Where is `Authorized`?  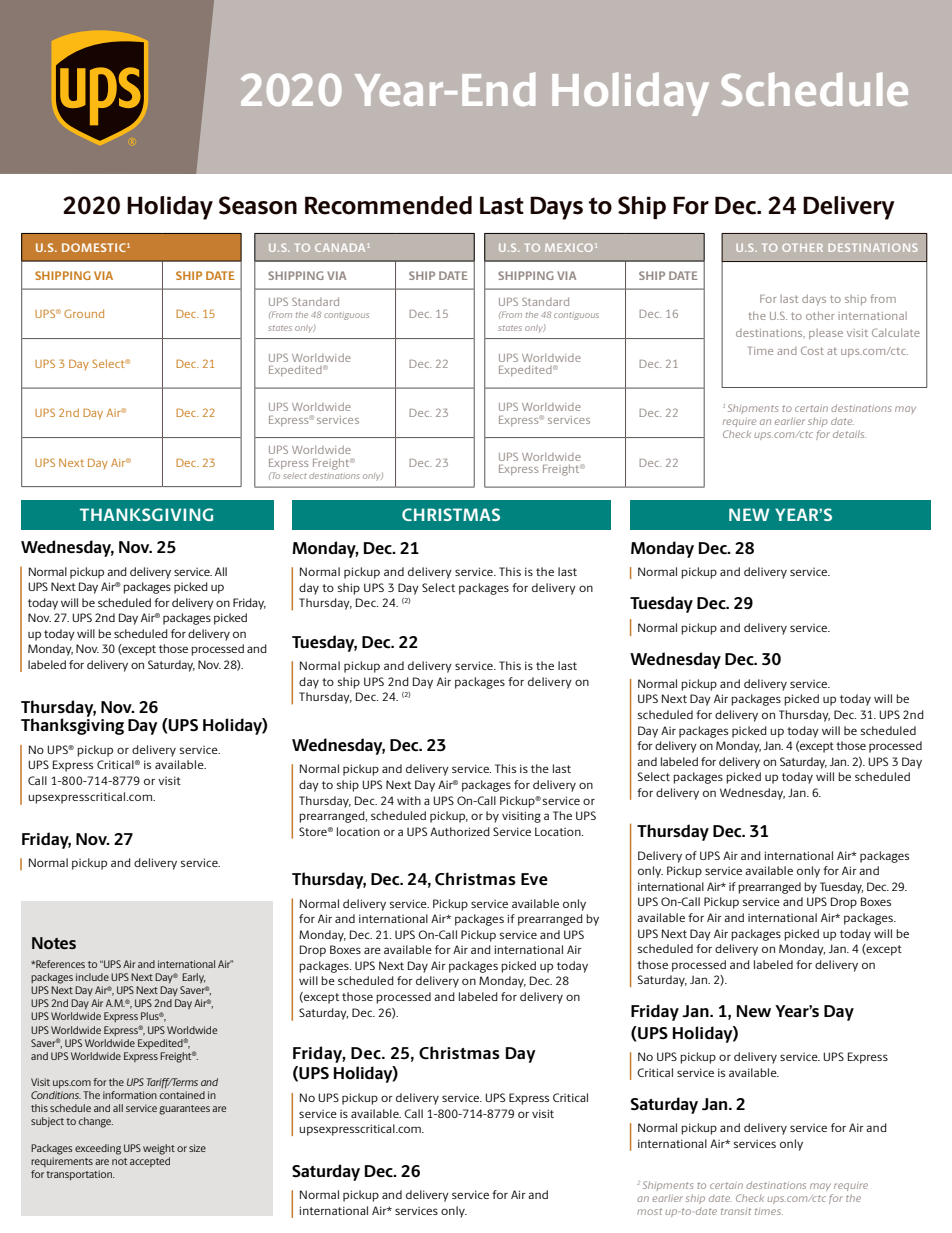
Authorized is located at coordinates (460, 831).
